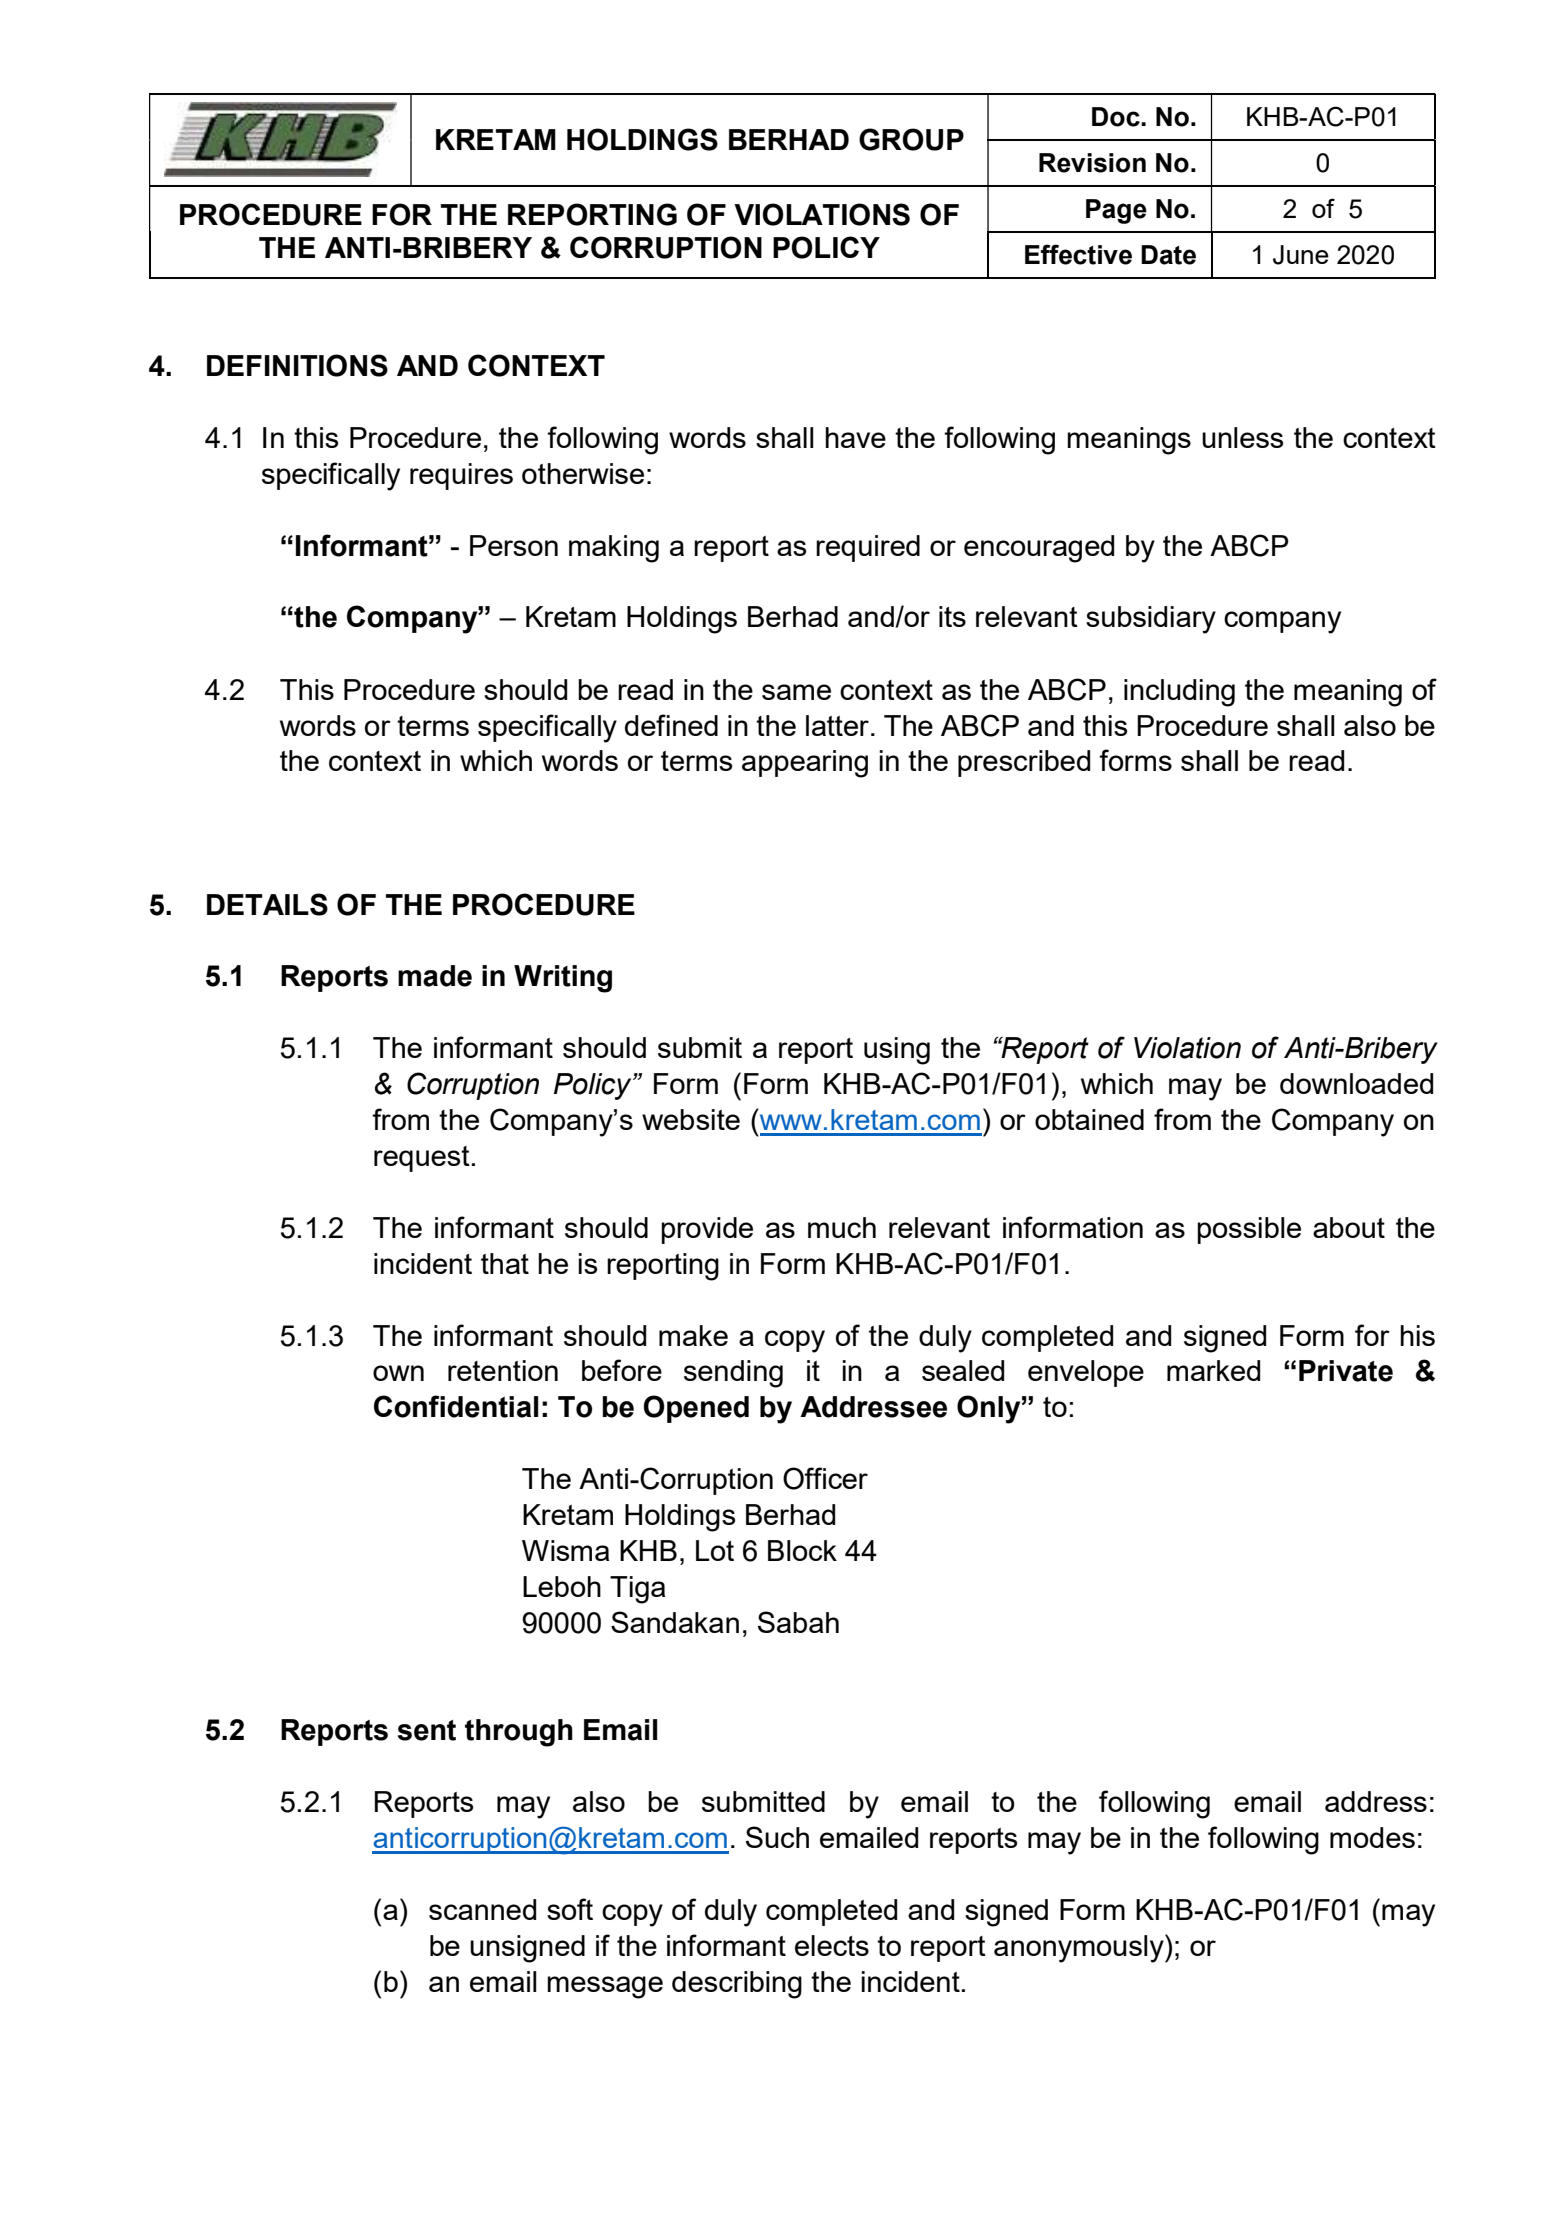 The width and height of the document is (1566, 2214). I want to click on June, so click(1301, 255).
